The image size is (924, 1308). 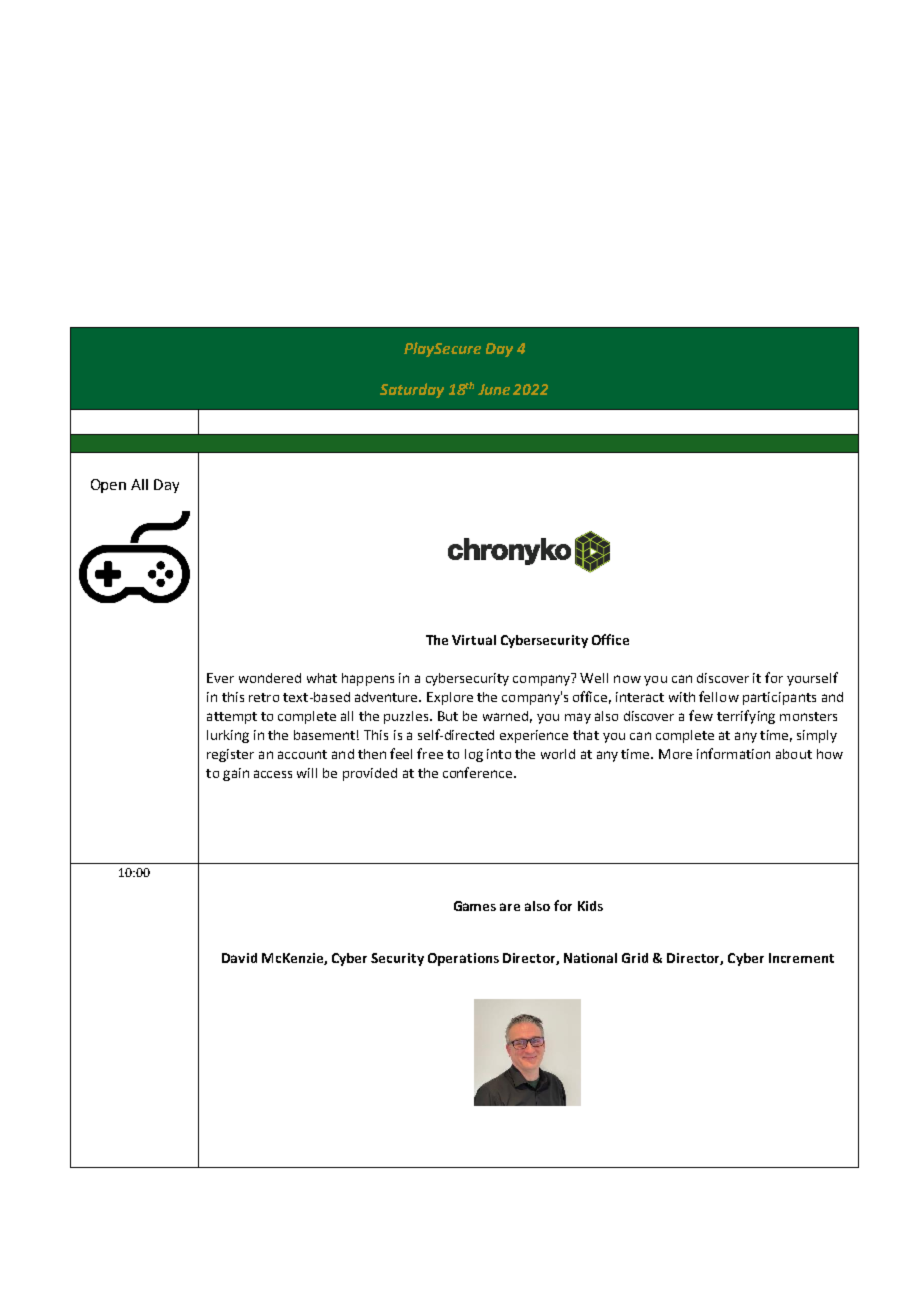 I want to click on David, so click(x=239, y=958).
